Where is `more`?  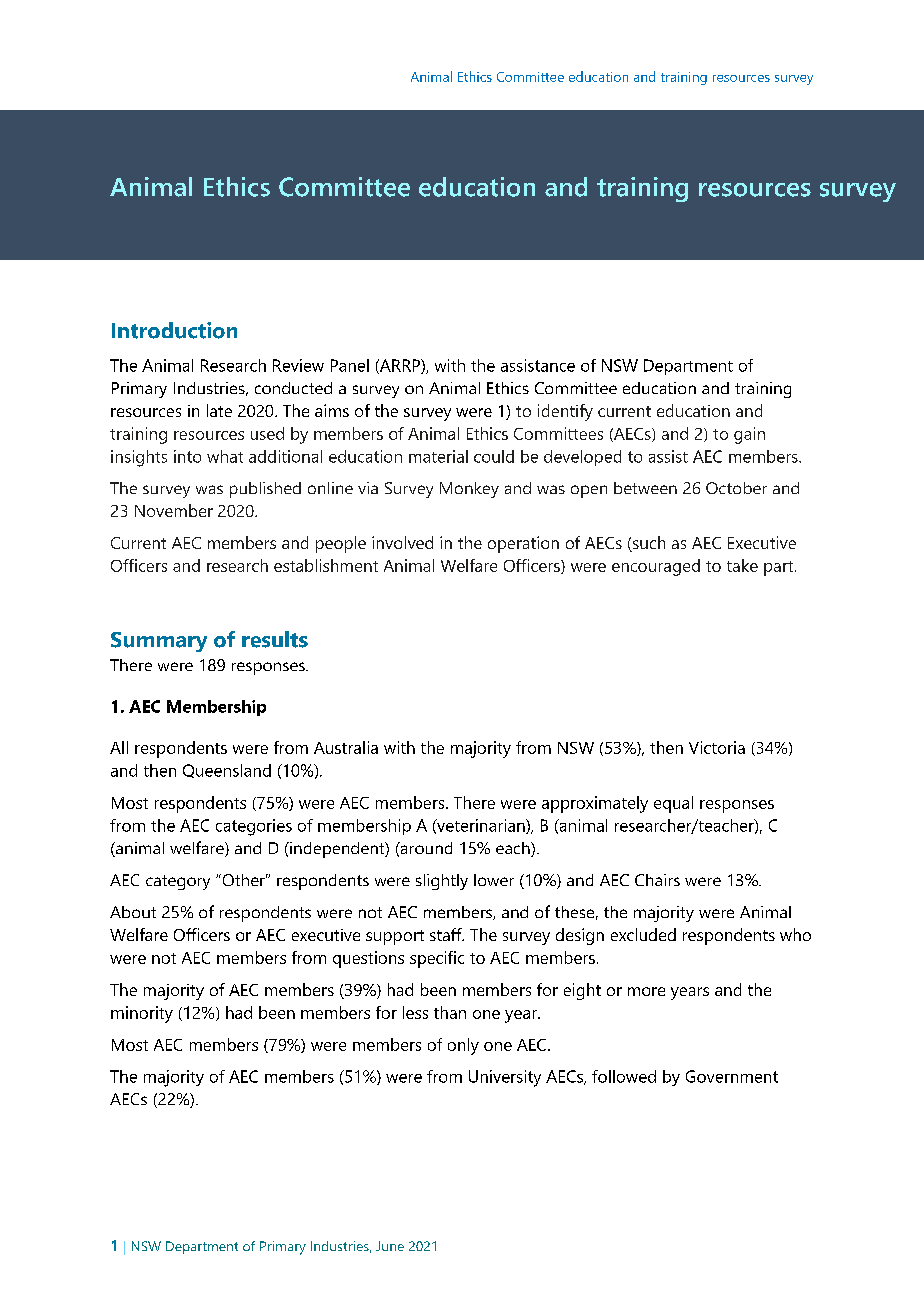
more is located at coordinates (646, 991).
